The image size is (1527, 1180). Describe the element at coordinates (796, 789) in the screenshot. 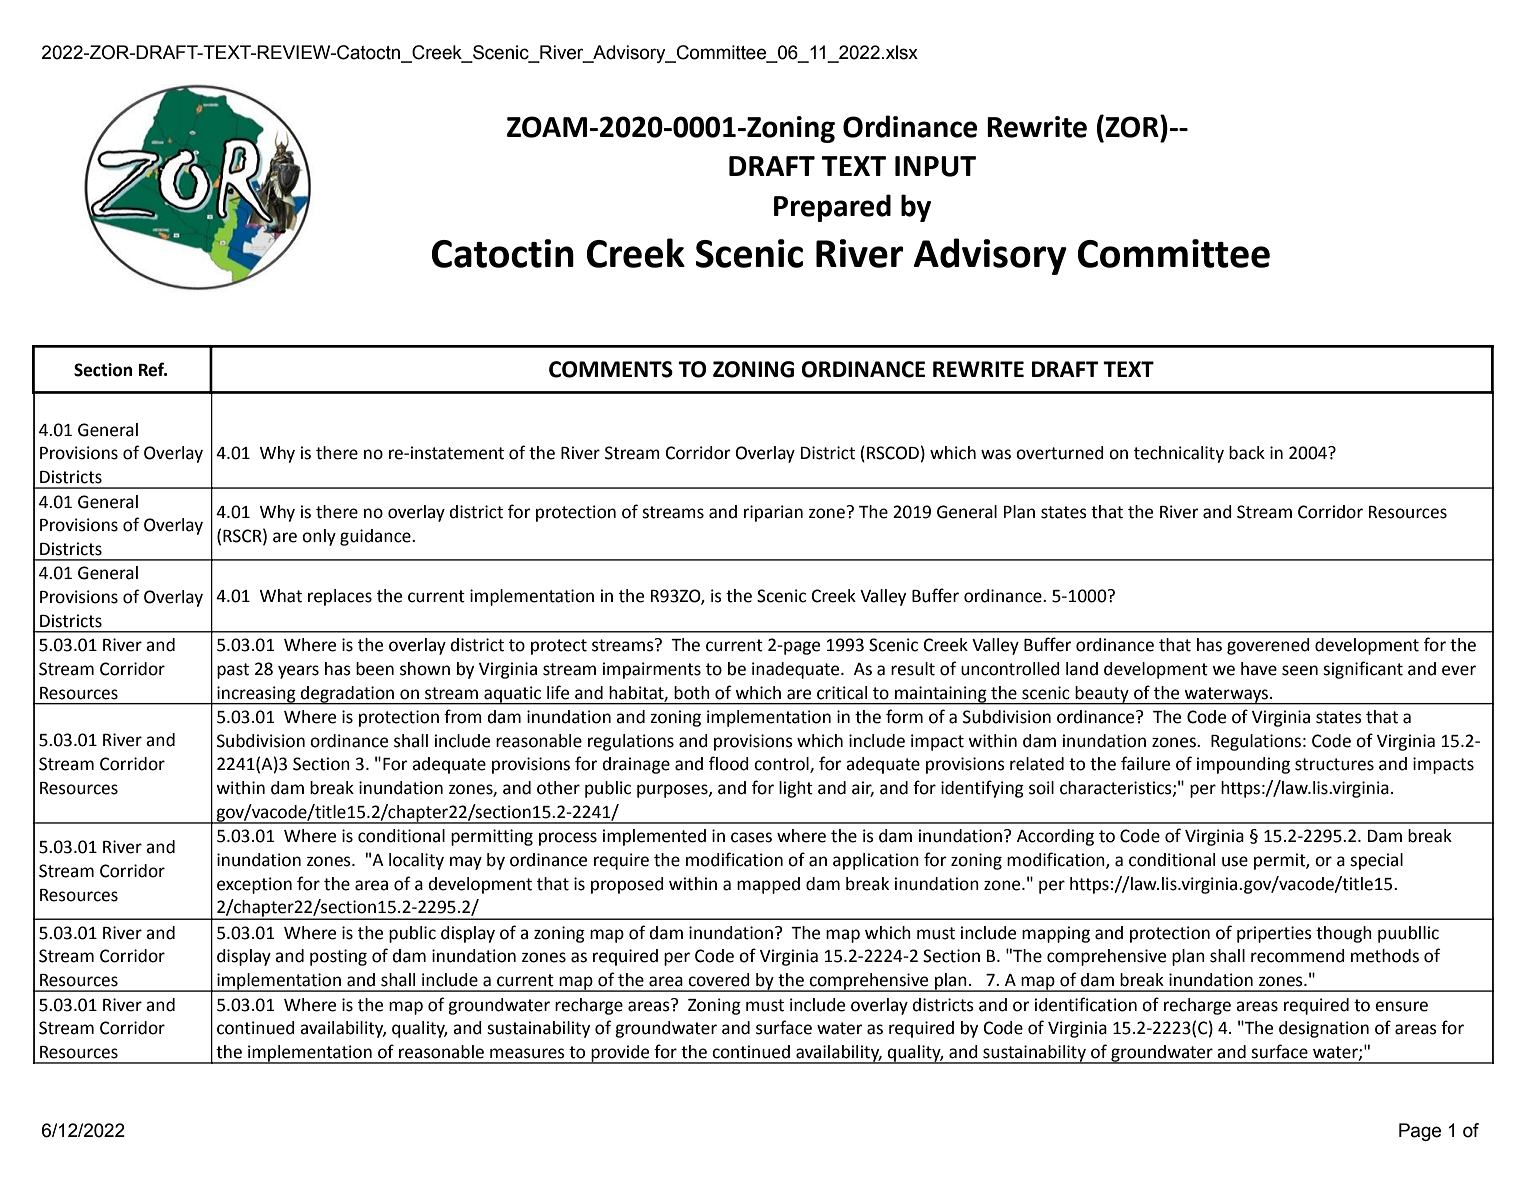

I see `light` at that location.
